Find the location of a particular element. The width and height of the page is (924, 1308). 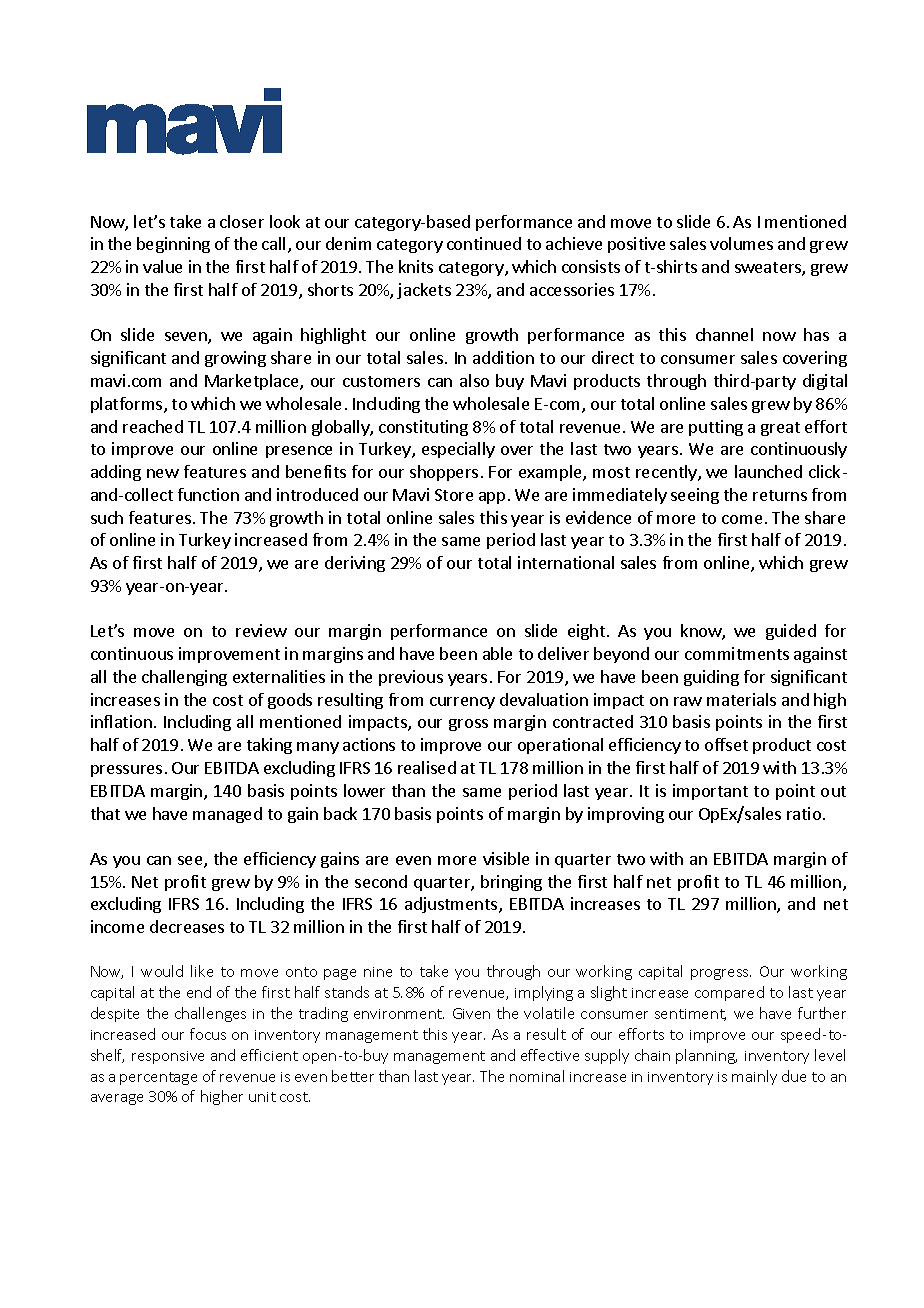

nominal is located at coordinates (537, 1076).
